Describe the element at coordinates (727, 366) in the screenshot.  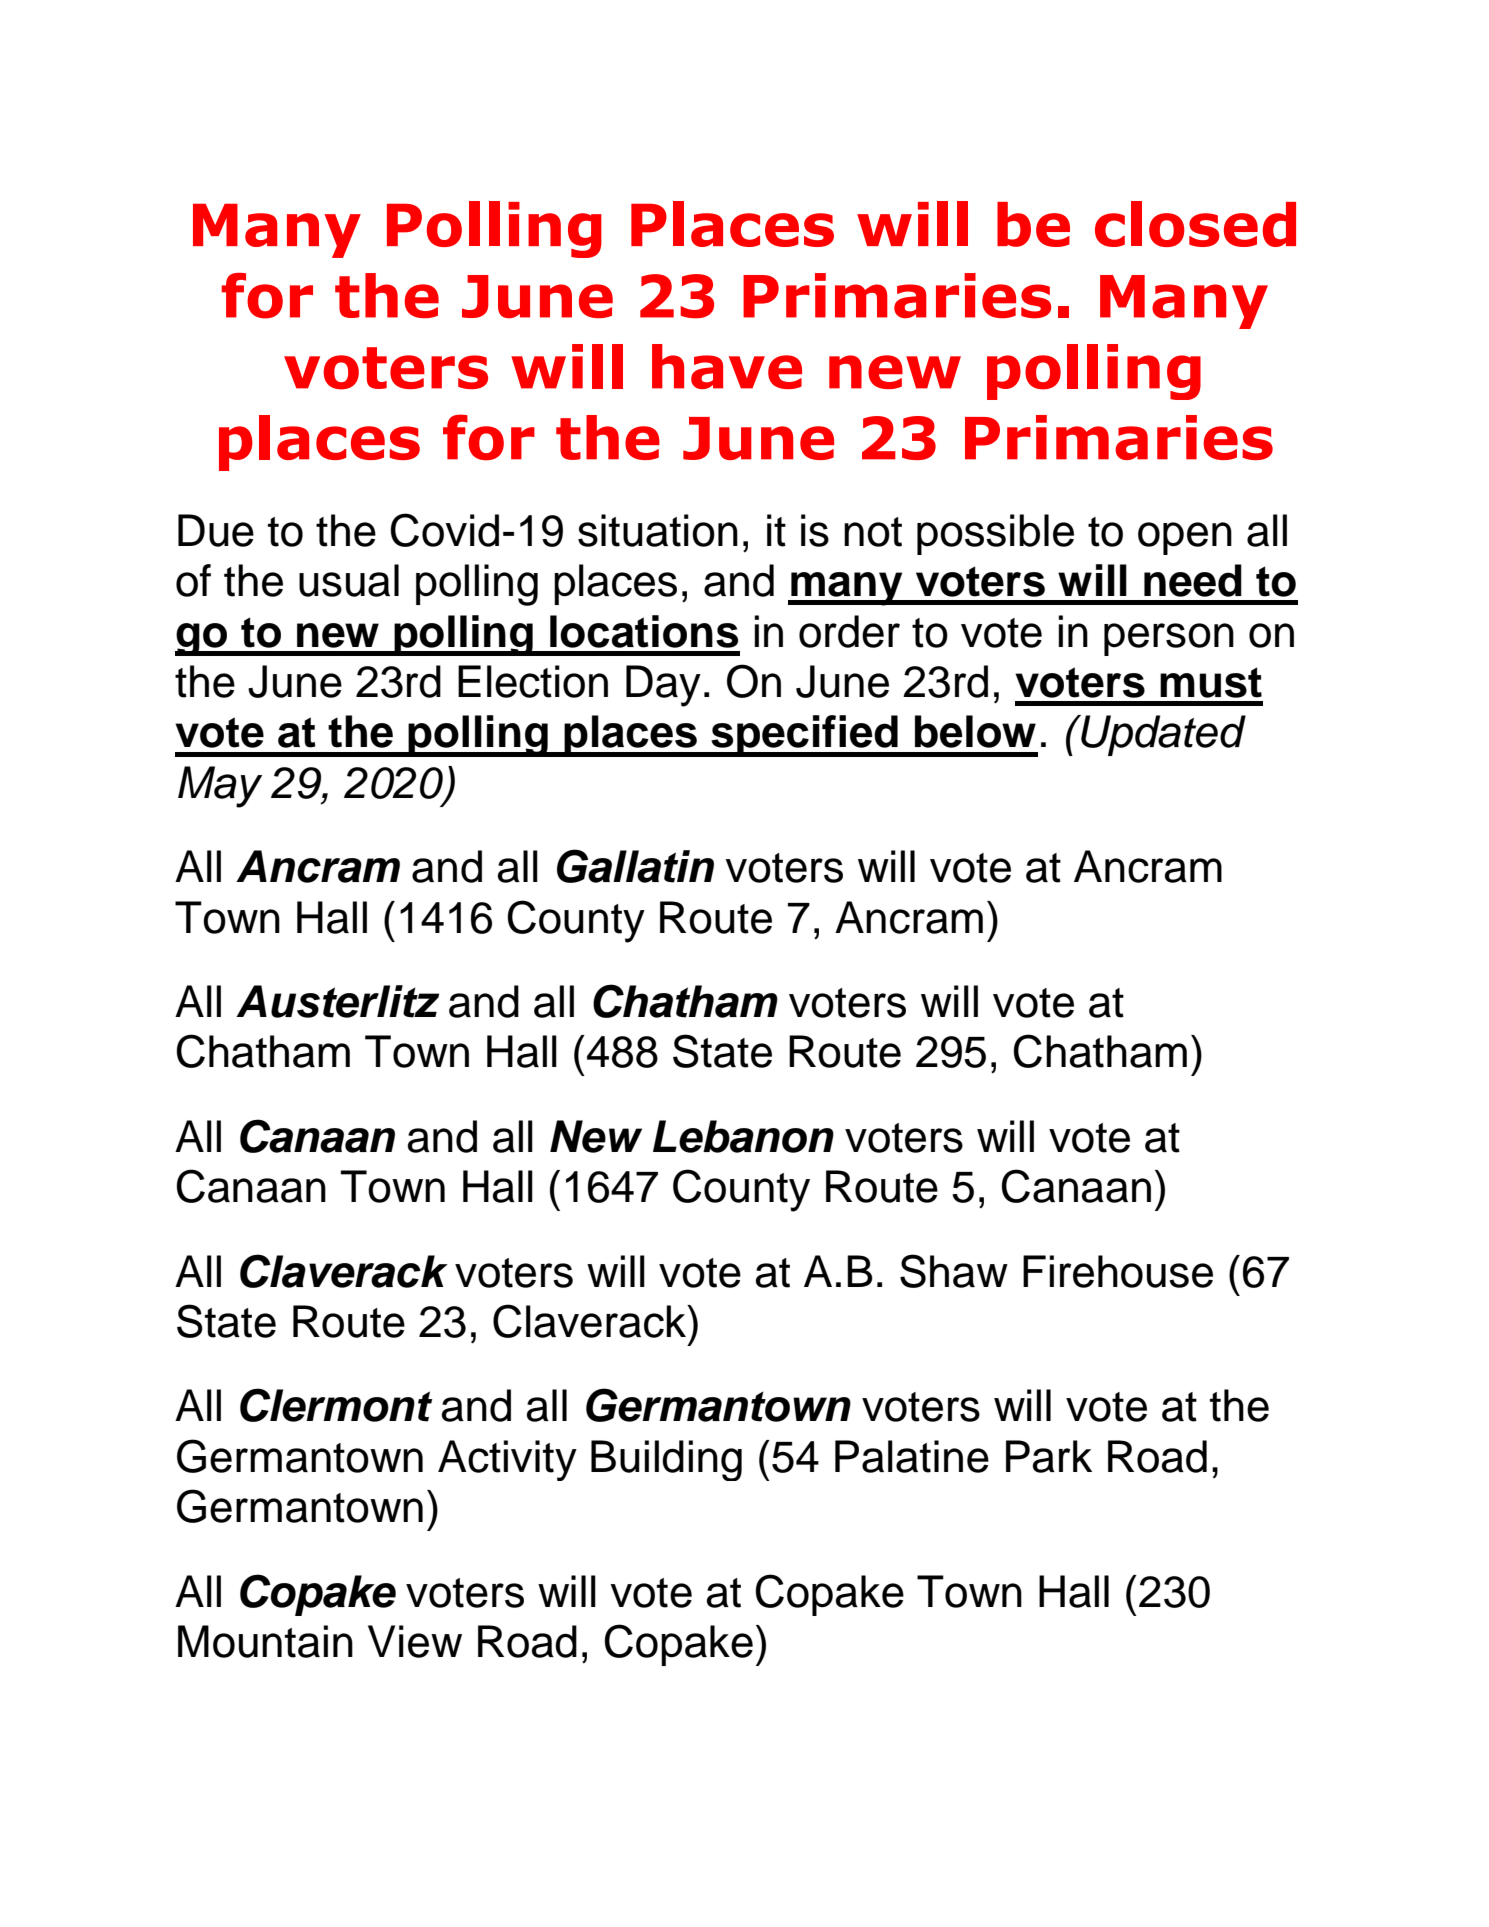
I see `have` at that location.
